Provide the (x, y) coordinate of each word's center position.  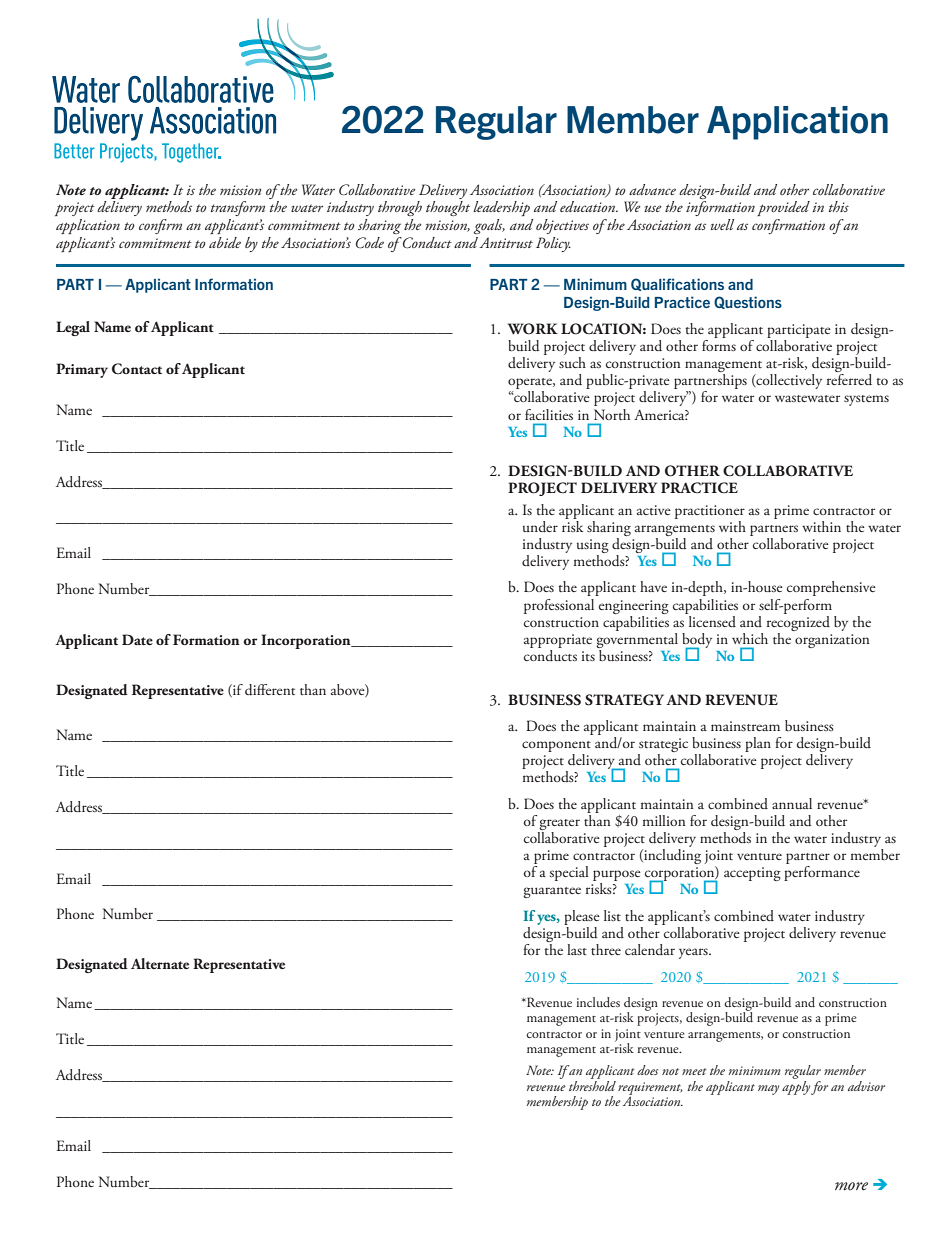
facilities (549, 414)
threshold (592, 1084)
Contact (137, 369)
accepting (752, 874)
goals (489, 226)
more (851, 1186)
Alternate (160, 963)
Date (137, 639)
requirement (650, 1089)
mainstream (745, 726)
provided (783, 208)
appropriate (558, 641)
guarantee (552, 892)
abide (225, 242)
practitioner (710, 512)
